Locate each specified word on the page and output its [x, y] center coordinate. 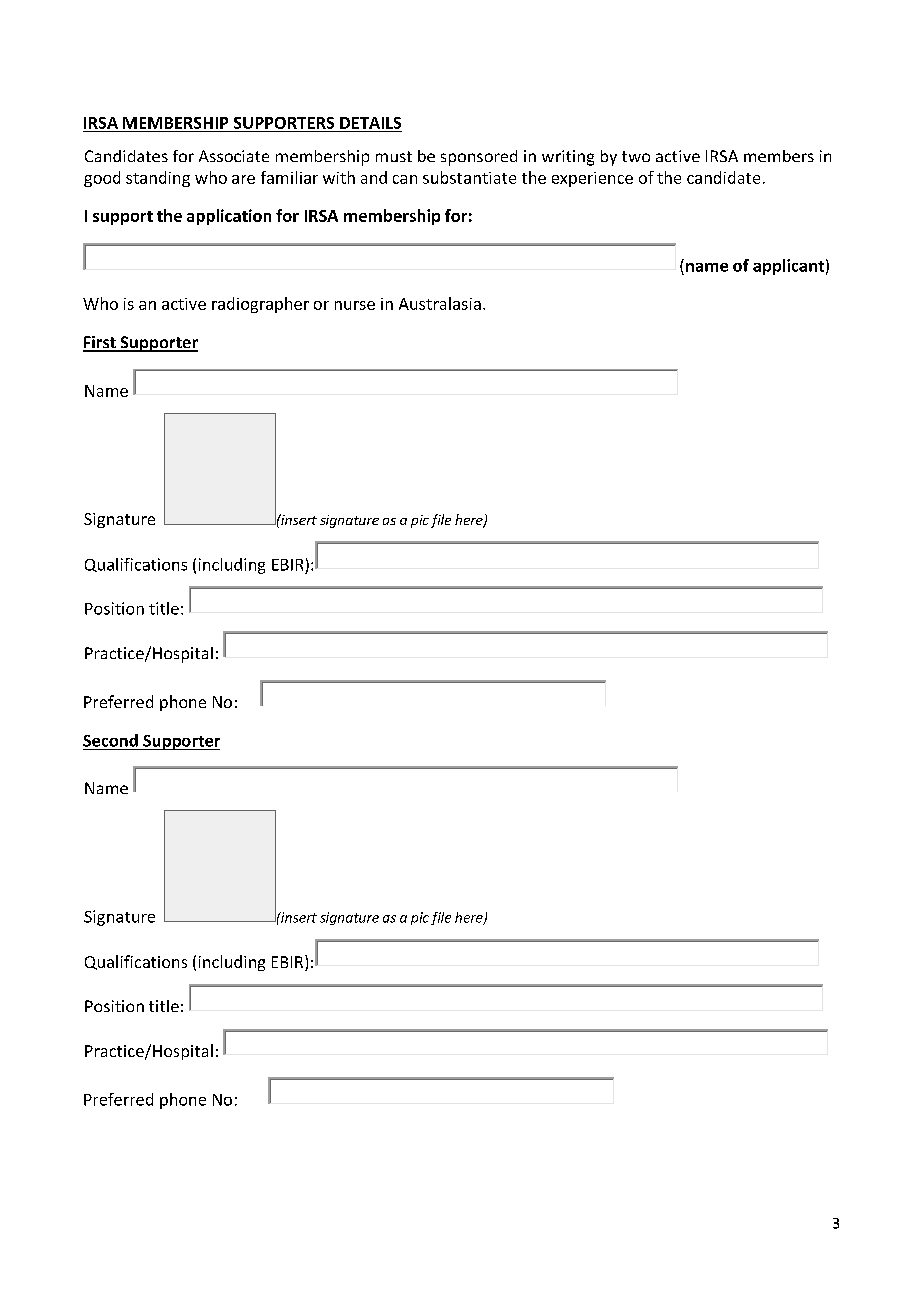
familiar [289, 177]
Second [110, 740]
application [229, 217]
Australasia [440, 303]
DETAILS [370, 123]
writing [568, 158]
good [102, 179]
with [339, 177]
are [243, 179]
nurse [355, 305]
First [100, 343]
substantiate [469, 177]
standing [158, 179]
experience [592, 179]
